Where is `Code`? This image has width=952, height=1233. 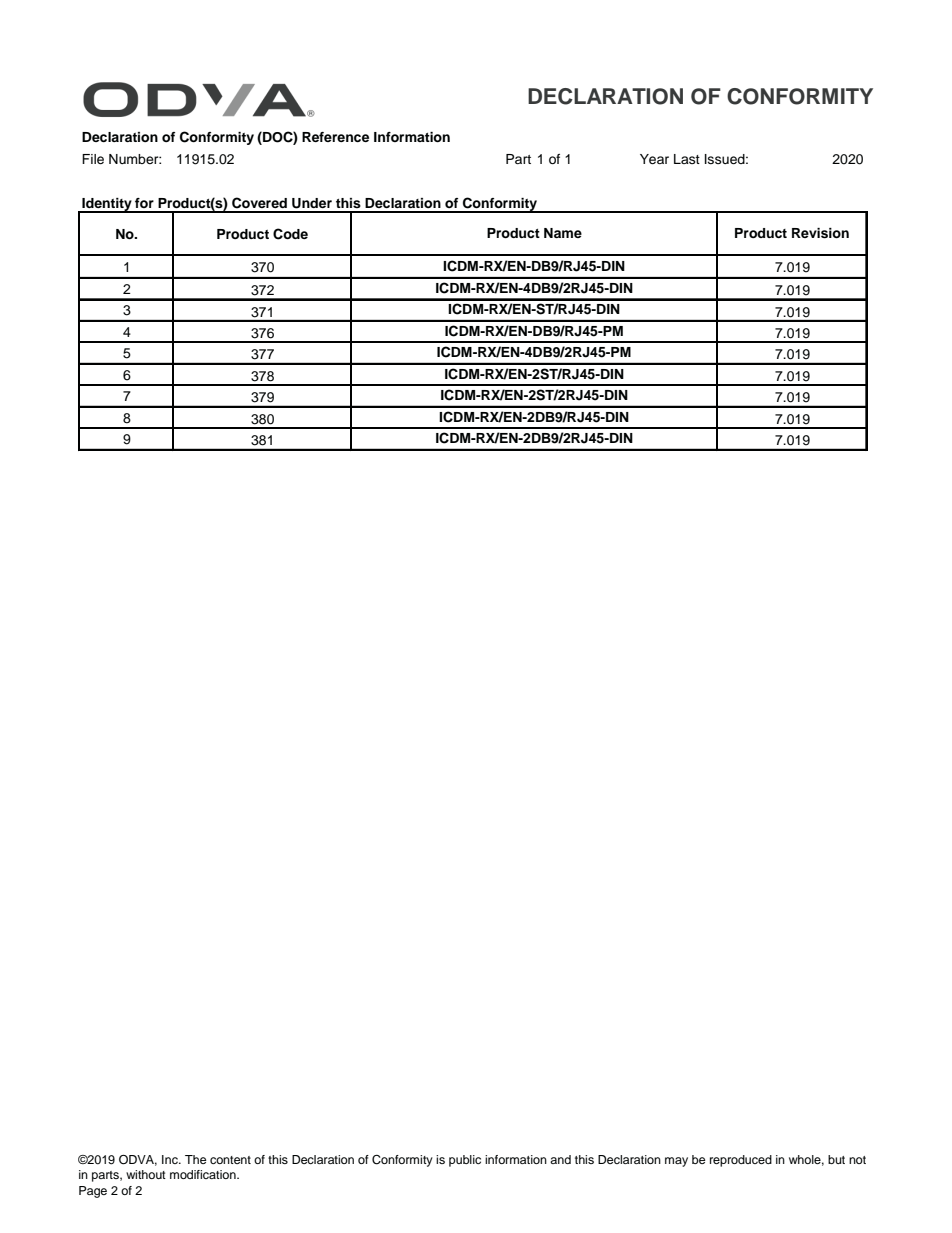 Code is located at coordinates (290, 234).
